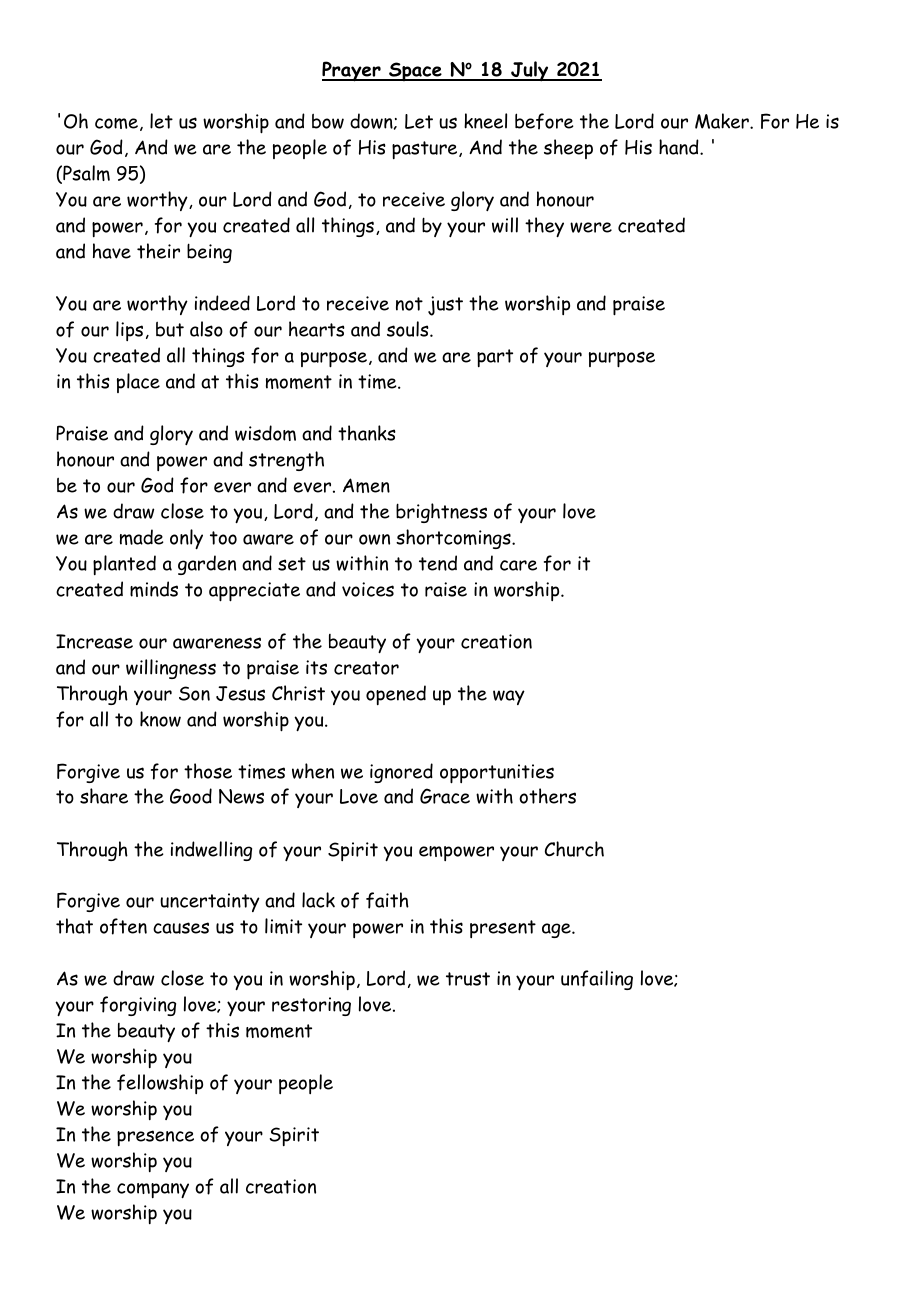 This page has width=924, height=1308. I want to click on presence, so click(155, 1138).
